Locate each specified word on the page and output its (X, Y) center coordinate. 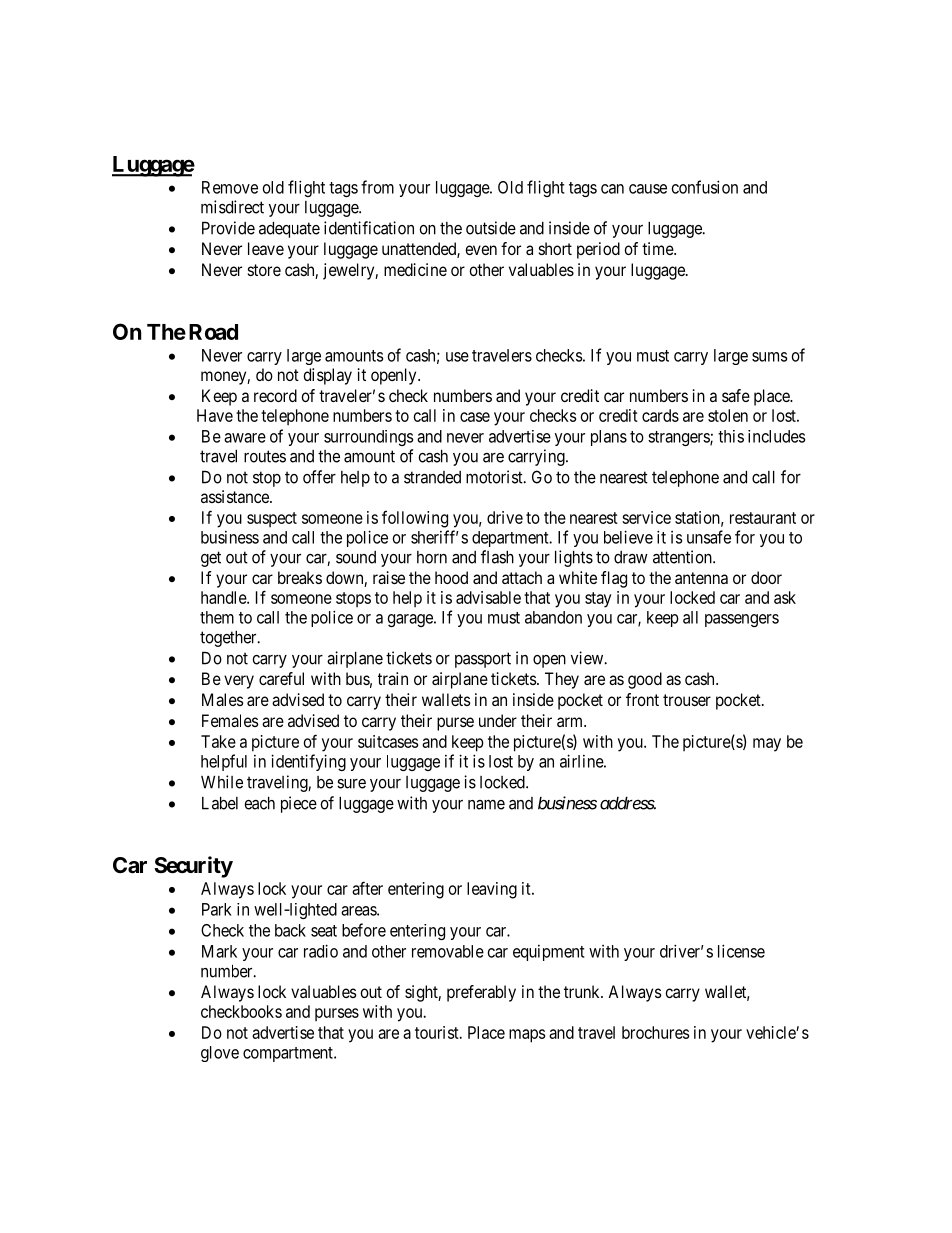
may (767, 745)
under (498, 720)
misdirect (232, 207)
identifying (308, 762)
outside (491, 228)
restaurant (763, 518)
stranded (432, 477)
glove (220, 1054)
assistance (236, 496)
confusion (705, 187)
